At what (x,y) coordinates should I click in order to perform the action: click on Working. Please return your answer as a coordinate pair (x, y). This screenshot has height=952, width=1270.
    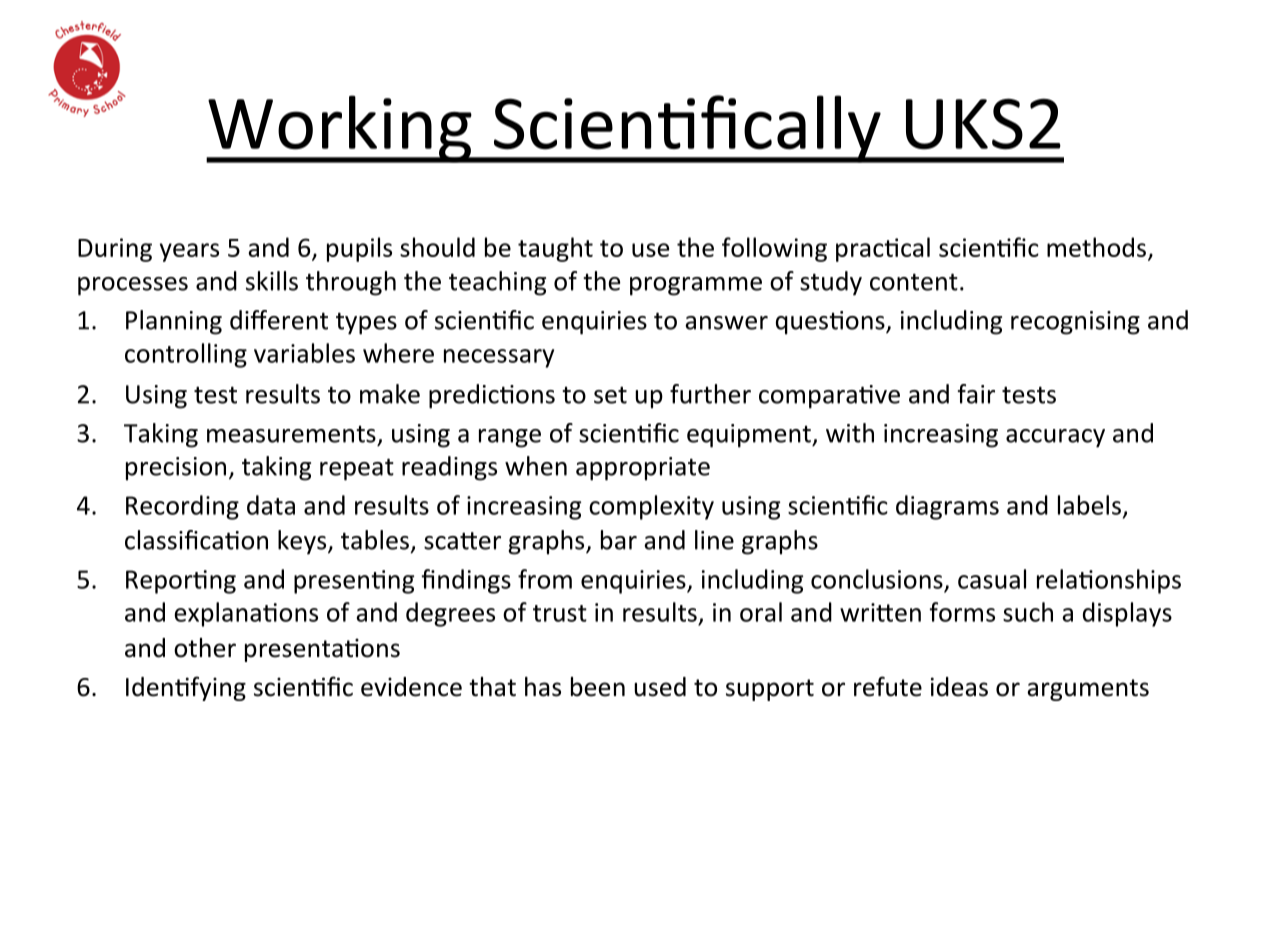
    Looking at the image, I should click on (340, 129).
